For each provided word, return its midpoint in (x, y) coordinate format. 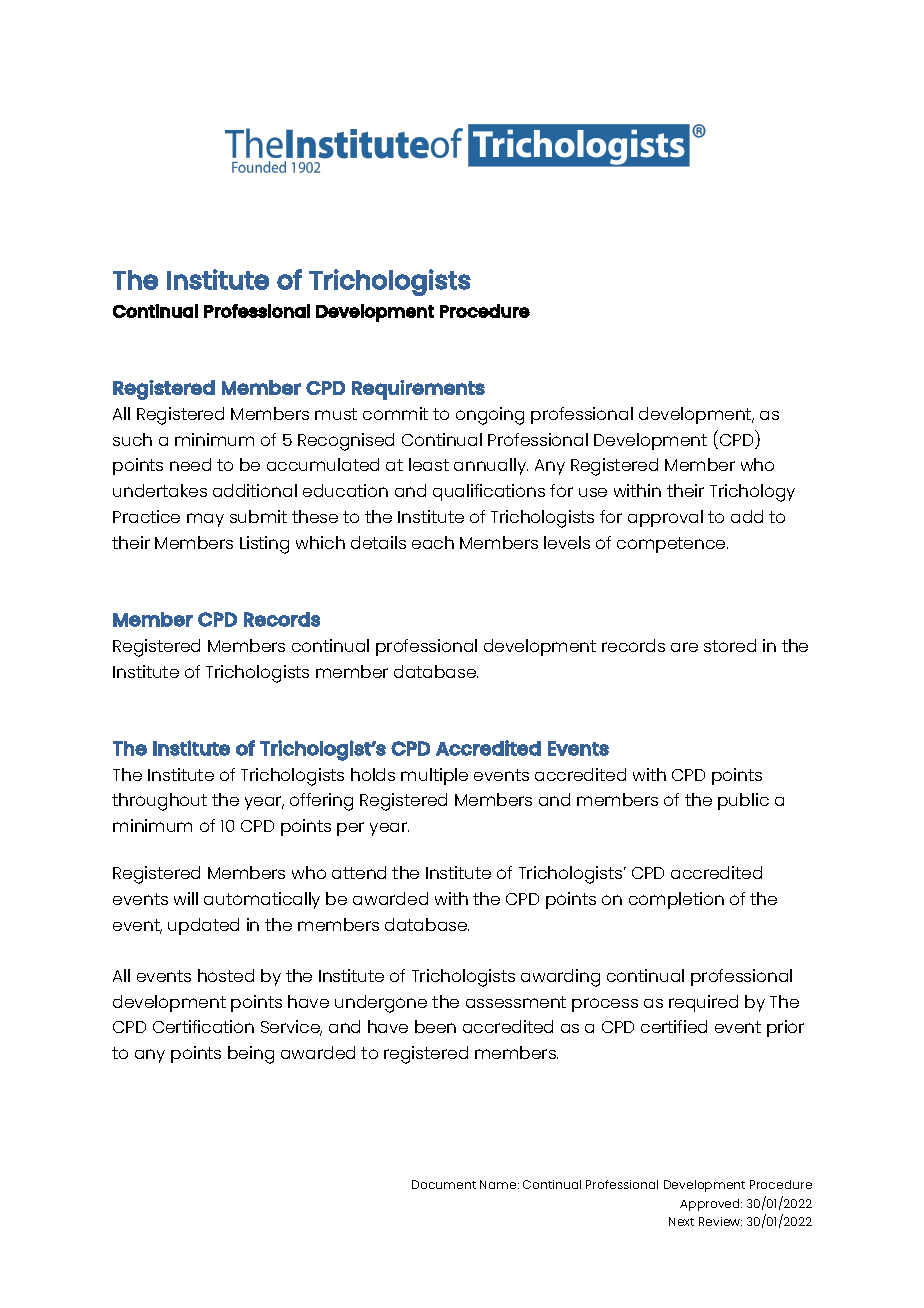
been (435, 1026)
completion (676, 900)
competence (672, 545)
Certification (203, 1026)
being (251, 1055)
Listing (264, 545)
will (186, 898)
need (190, 464)
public (743, 801)
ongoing (490, 416)
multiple (434, 776)
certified (674, 1026)
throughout (159, 802)
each (433, 542)
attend (359, 872)
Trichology (752, 493)
